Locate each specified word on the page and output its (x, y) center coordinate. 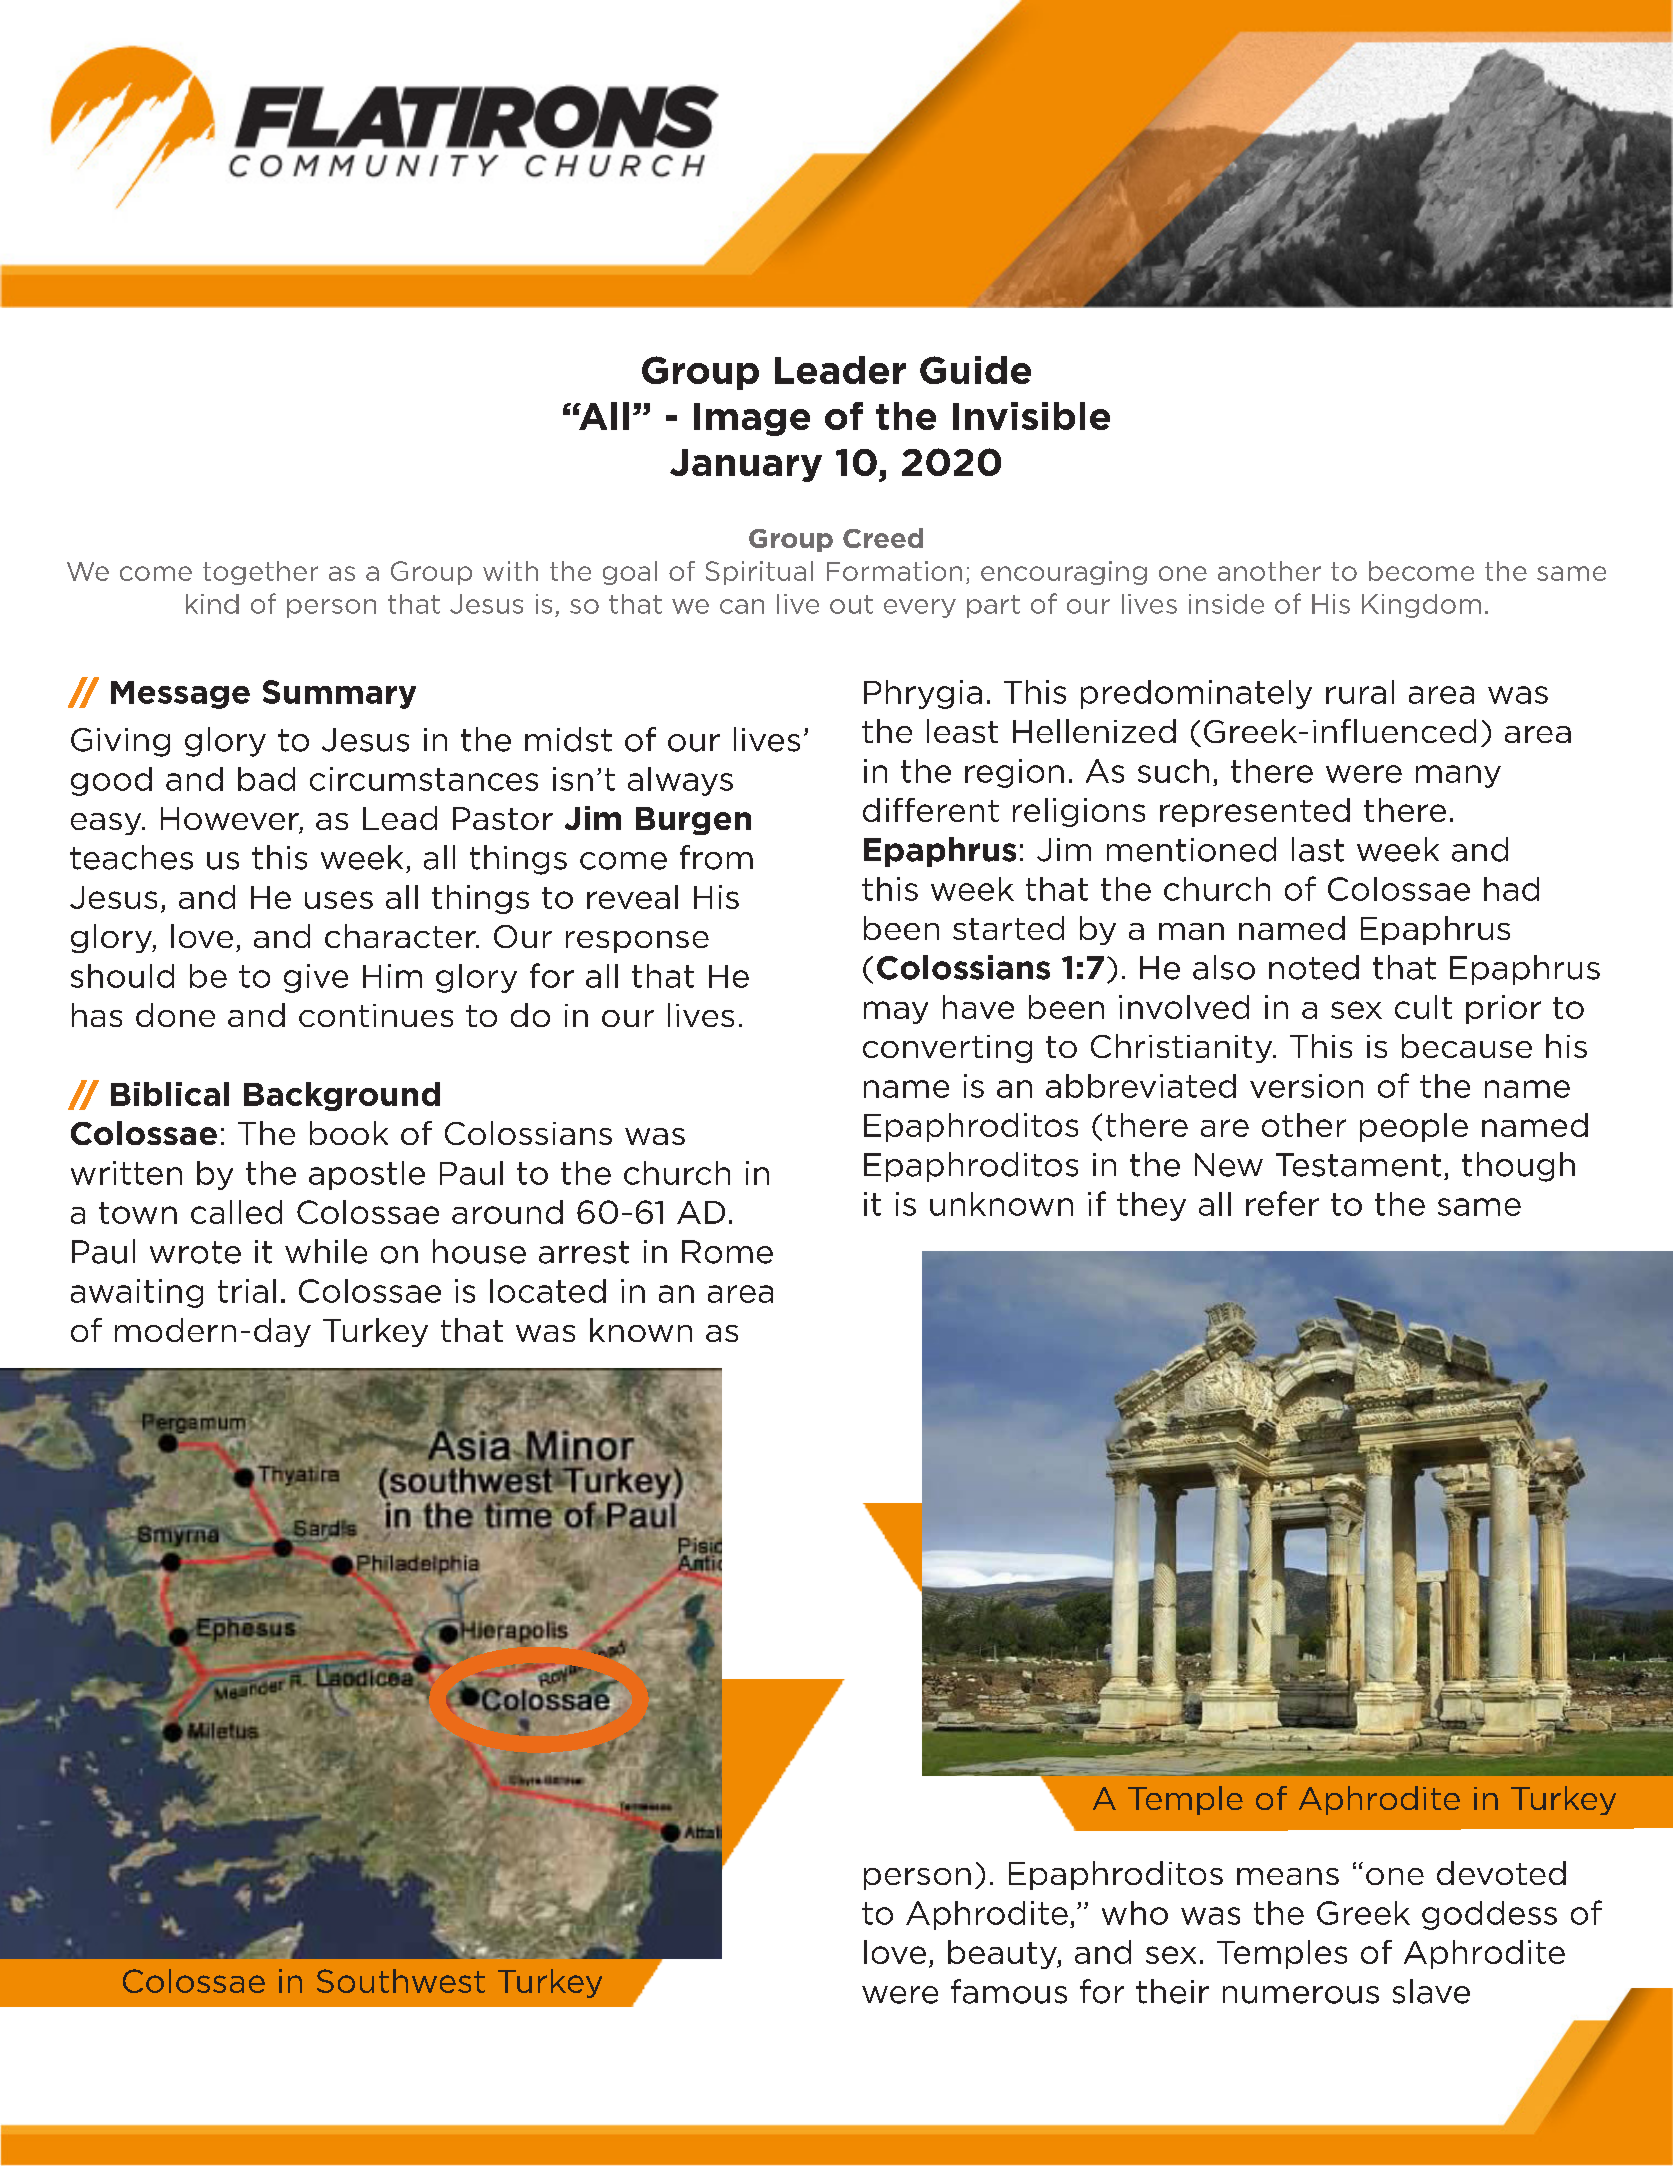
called (236, 1212)
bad (266, 779)
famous (1009, 1991)
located (548, 1291)
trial (247, 1291)
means (1288, 1876)
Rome (727, 1252)
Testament (1358, 1165)
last (1318, 849)
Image (752, 419)
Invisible (1031, 416)
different (931, 810)
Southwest (401, 1981)
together (260, 573)
